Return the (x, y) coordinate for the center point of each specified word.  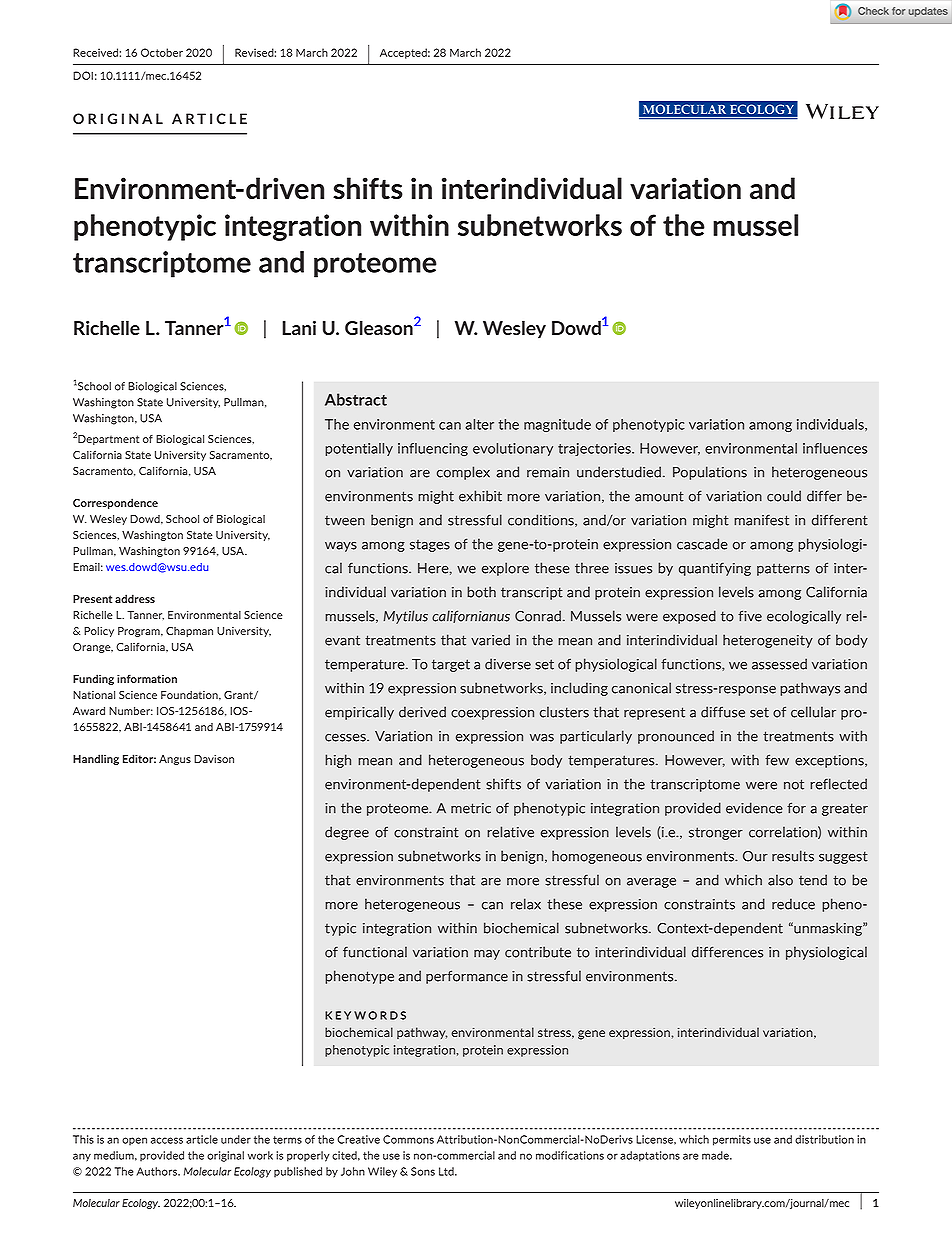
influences (835, 448)
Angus (175, 760)
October (162, 52)
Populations (710, 473)
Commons (408, 1139)
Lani (299, 327)
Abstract (356, 399)
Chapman (189, 632)
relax (526, 904)
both (481, 592)
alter (479, 424)
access (167, 1140)
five (750, 616)
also (780, 880)
